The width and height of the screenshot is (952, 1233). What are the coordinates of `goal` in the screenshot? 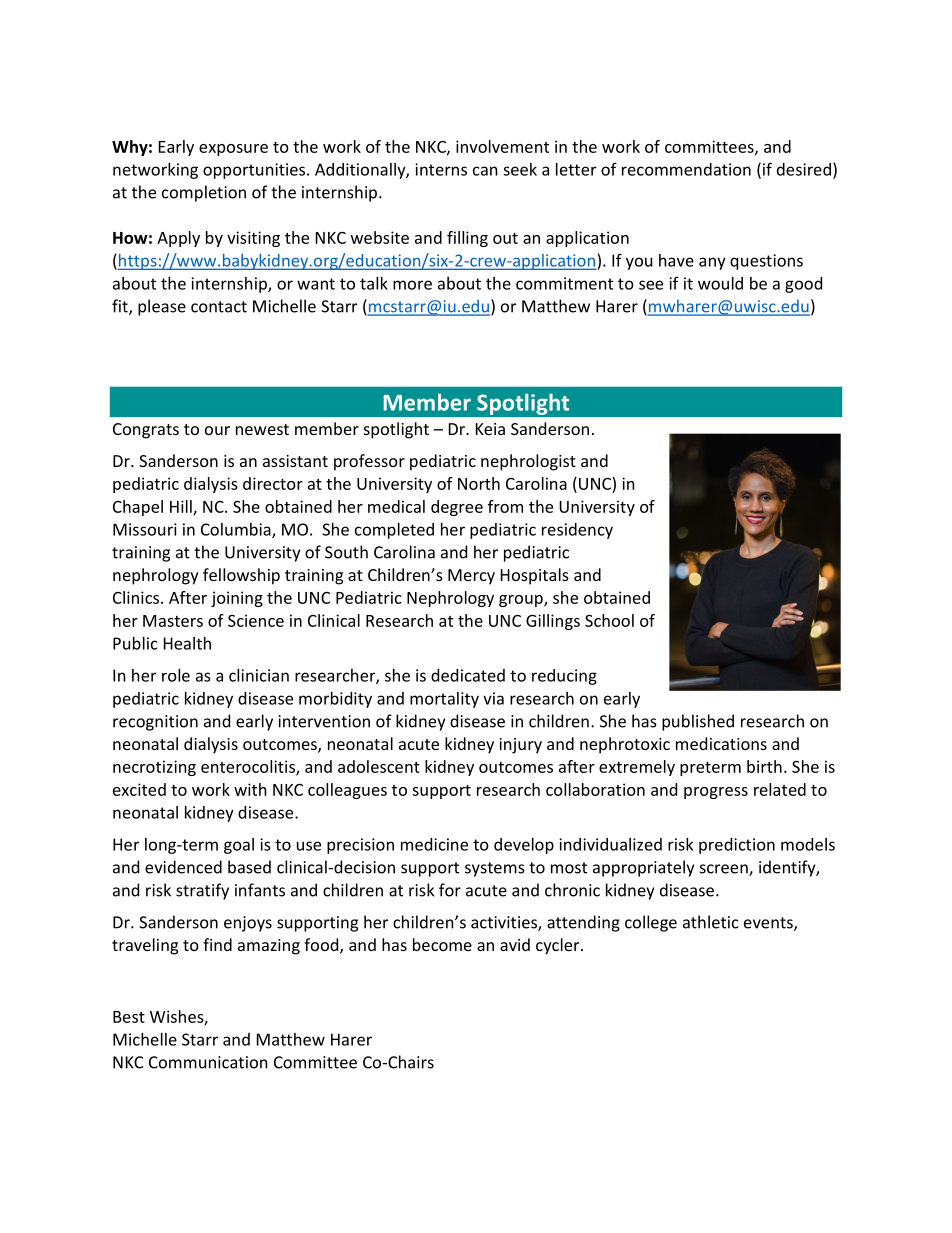 It's located at (239, 846).
